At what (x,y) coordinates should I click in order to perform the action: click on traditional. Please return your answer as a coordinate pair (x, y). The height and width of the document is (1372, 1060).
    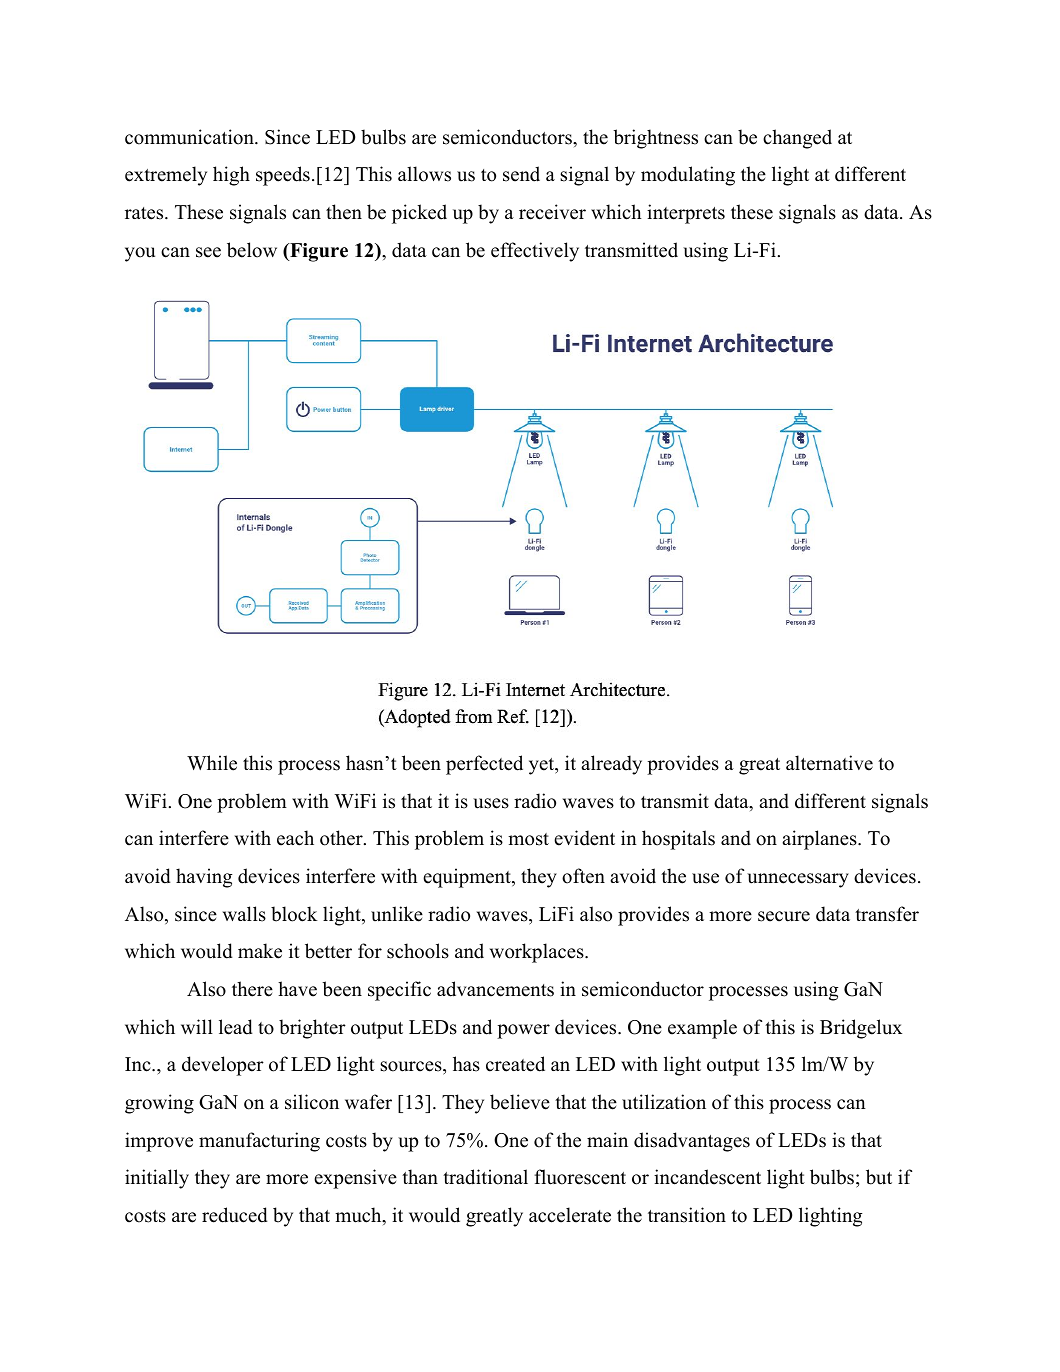
    Looking at the image, I should click on (485, 1177).
